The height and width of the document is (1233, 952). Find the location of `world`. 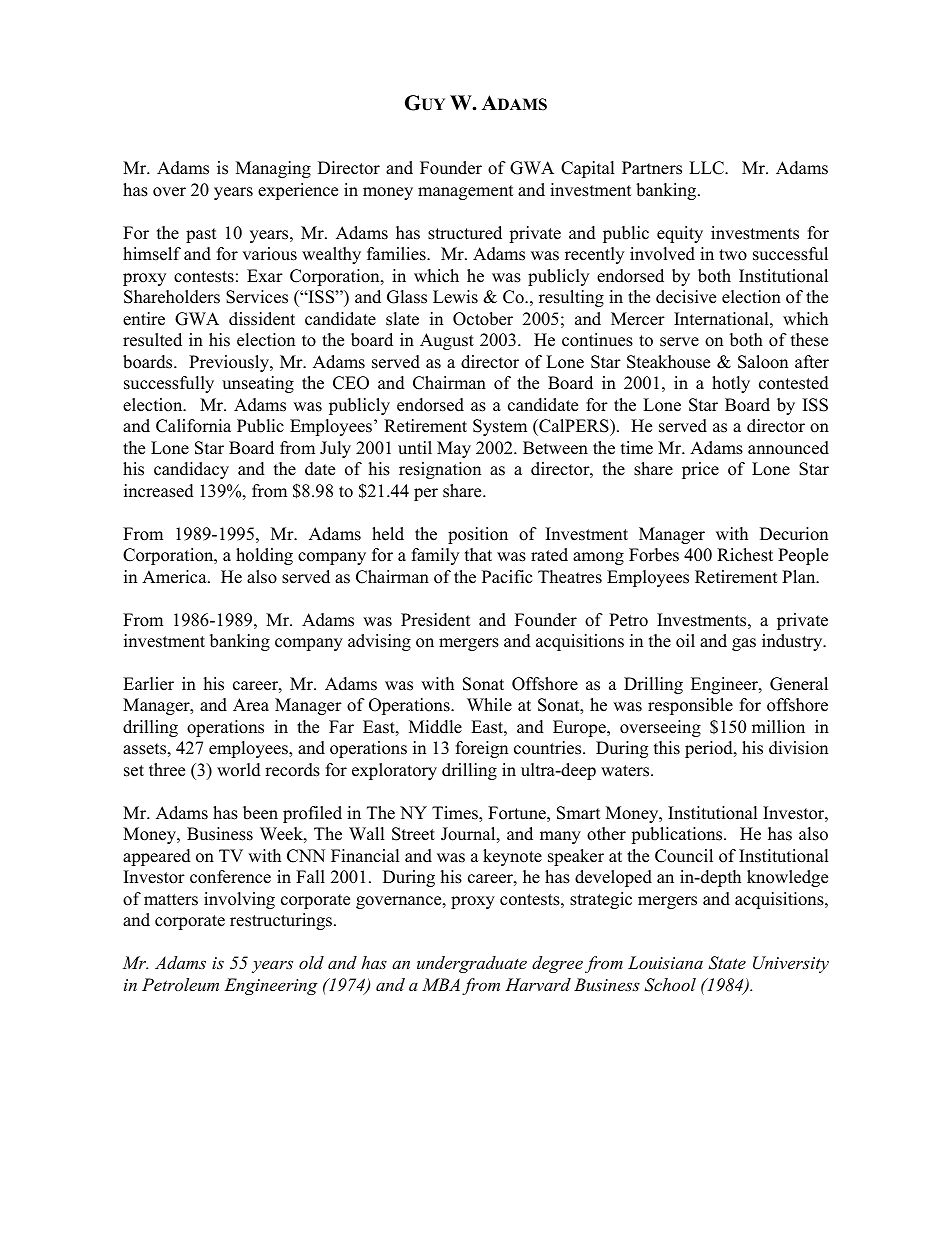

world is located at coordinates (239, 770).
